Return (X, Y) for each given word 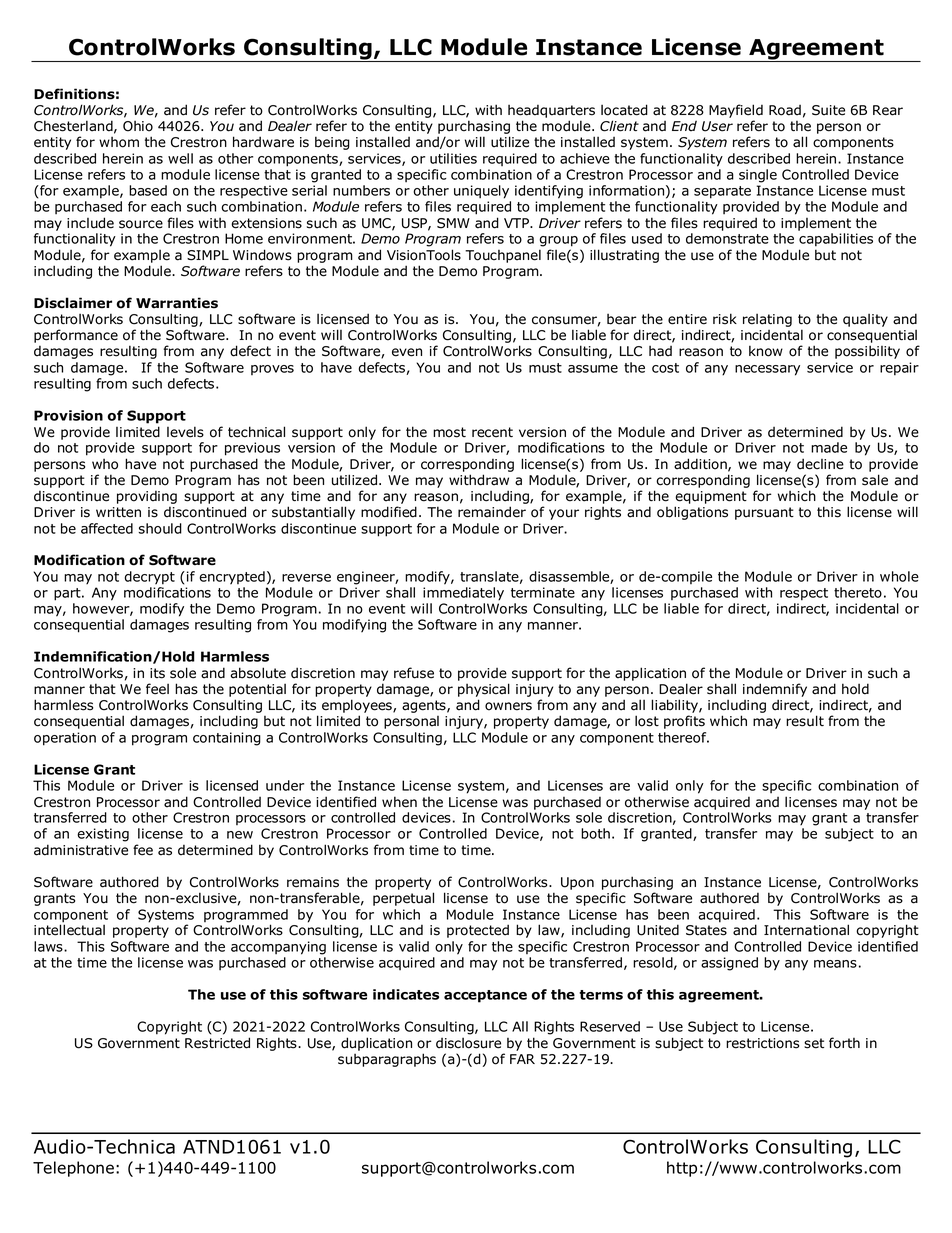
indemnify (775, 691)
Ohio (138, 126)
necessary (767, 370)
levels (185, 432)
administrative (81, 850)
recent (492, 432)
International (806, 930)
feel (157, 689)
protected (478, 931)
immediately (463, 594)
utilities (453, 158)
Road (785, 110)
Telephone (73, 1169)
